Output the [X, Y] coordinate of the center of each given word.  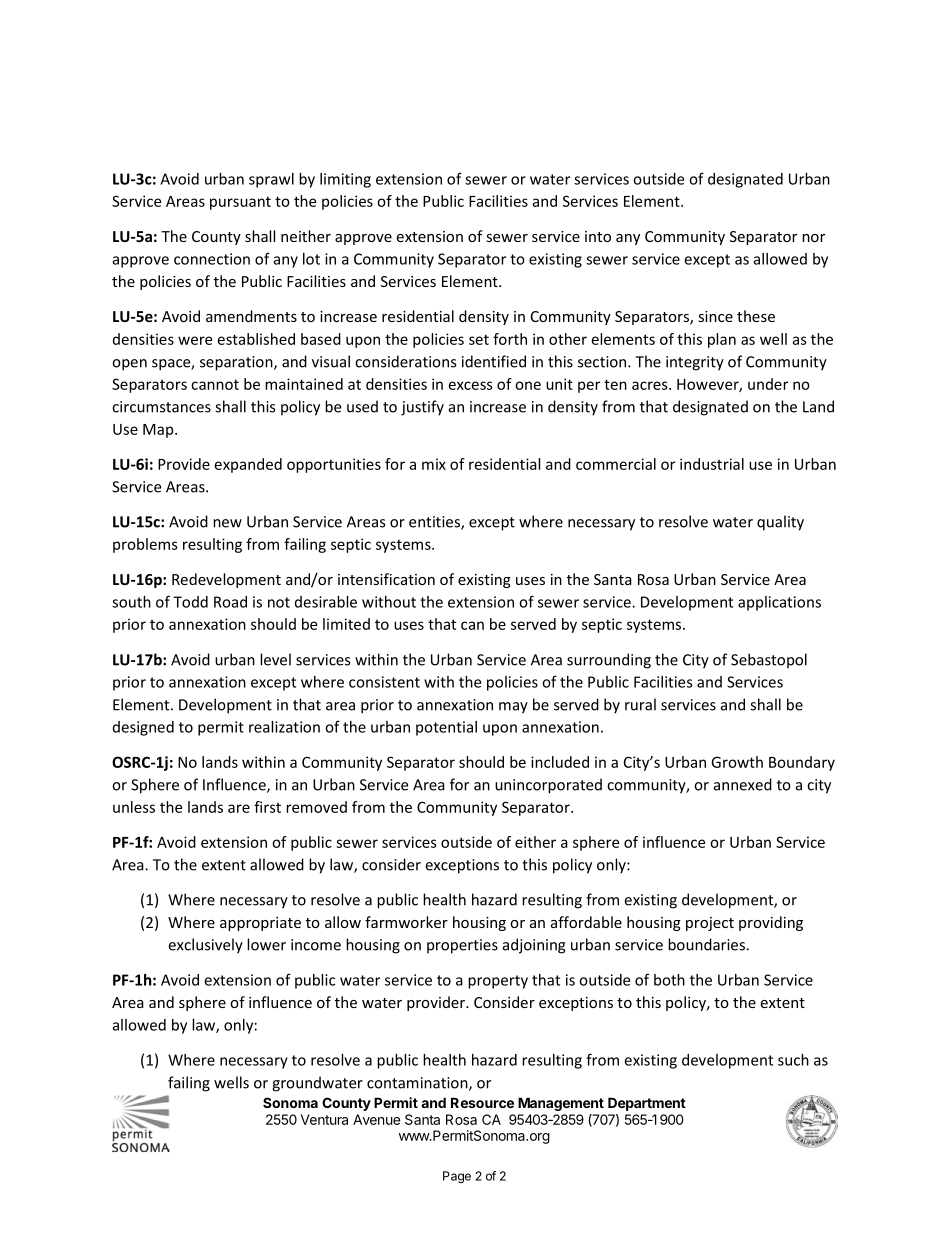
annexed [743, 784]
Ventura [324, 1119]
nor [813, 238]
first [267, 807]
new [227, 523]
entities [435, 523]
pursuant [240, 203]
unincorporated [548, 786]
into [598, 236]
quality [780, 523]
